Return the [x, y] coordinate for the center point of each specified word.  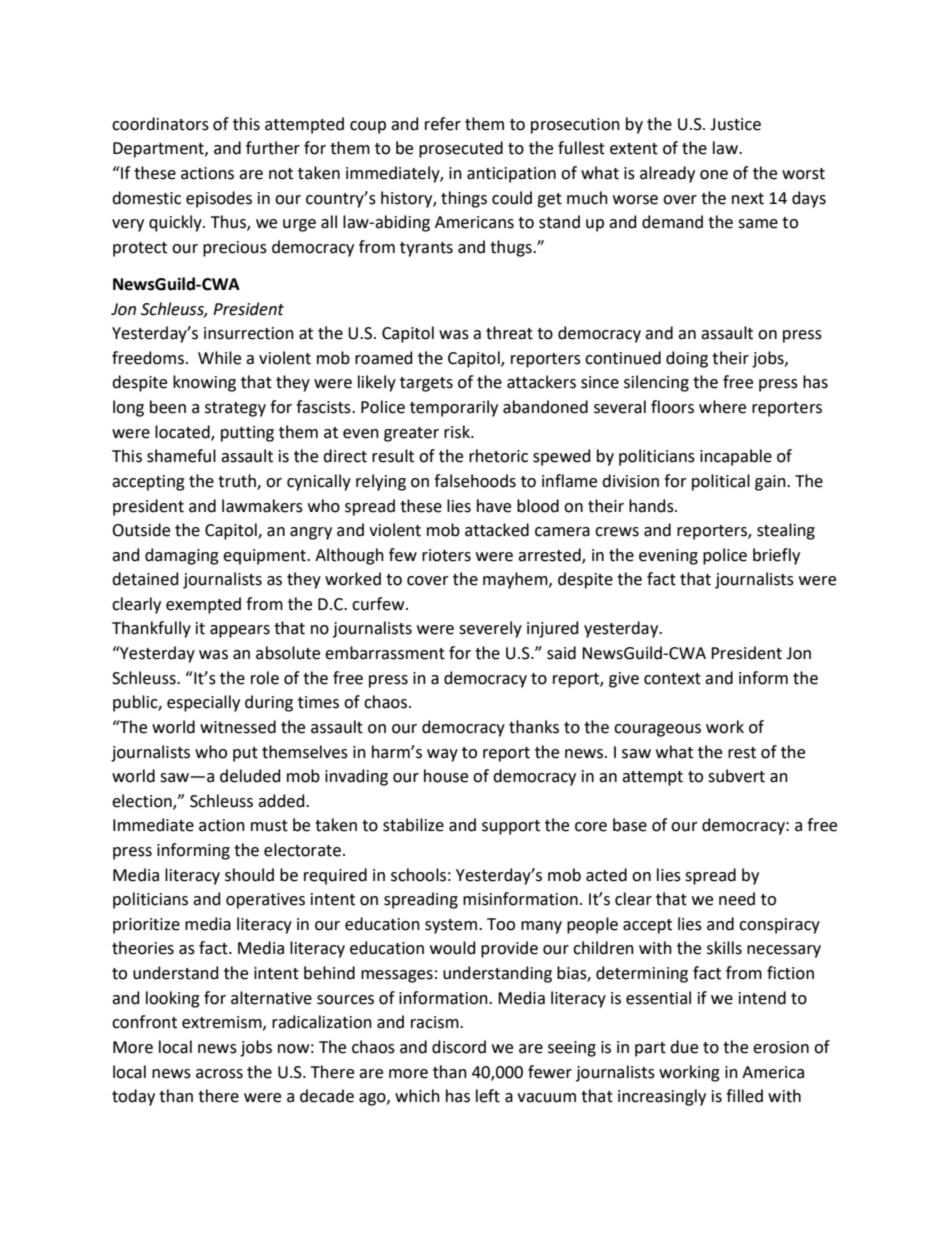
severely [490, 629]
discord [459, 1047]
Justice [735, 124]
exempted [203, 605]
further [273, 148]
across [219, 1074]
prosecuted [461, 149]
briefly [776, 556]
